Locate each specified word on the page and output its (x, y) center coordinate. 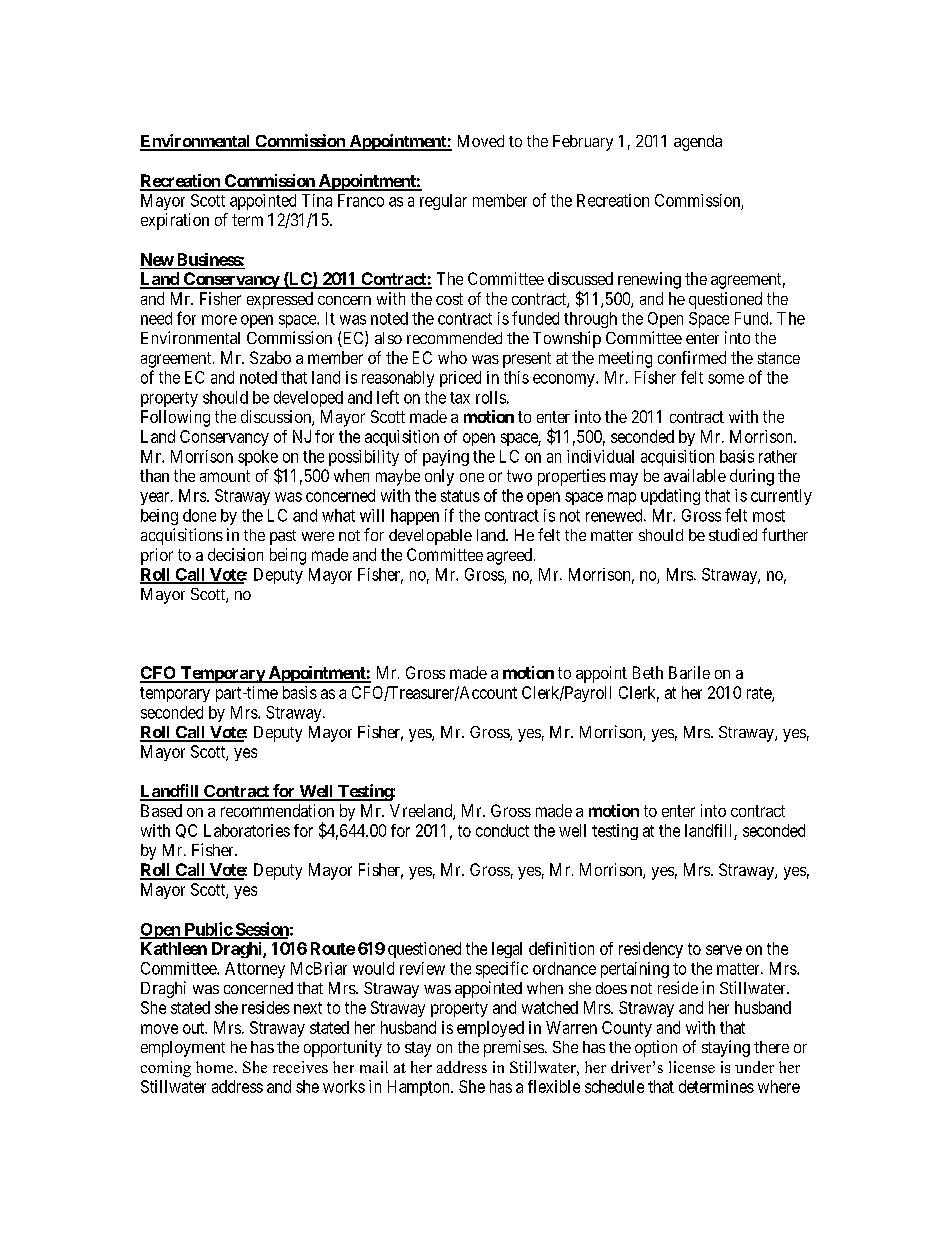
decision (235, 554)
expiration (175, 221)
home (214, 1067)
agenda (698, 143)
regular (443, 202)
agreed (509, 556)
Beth (648, 672)
